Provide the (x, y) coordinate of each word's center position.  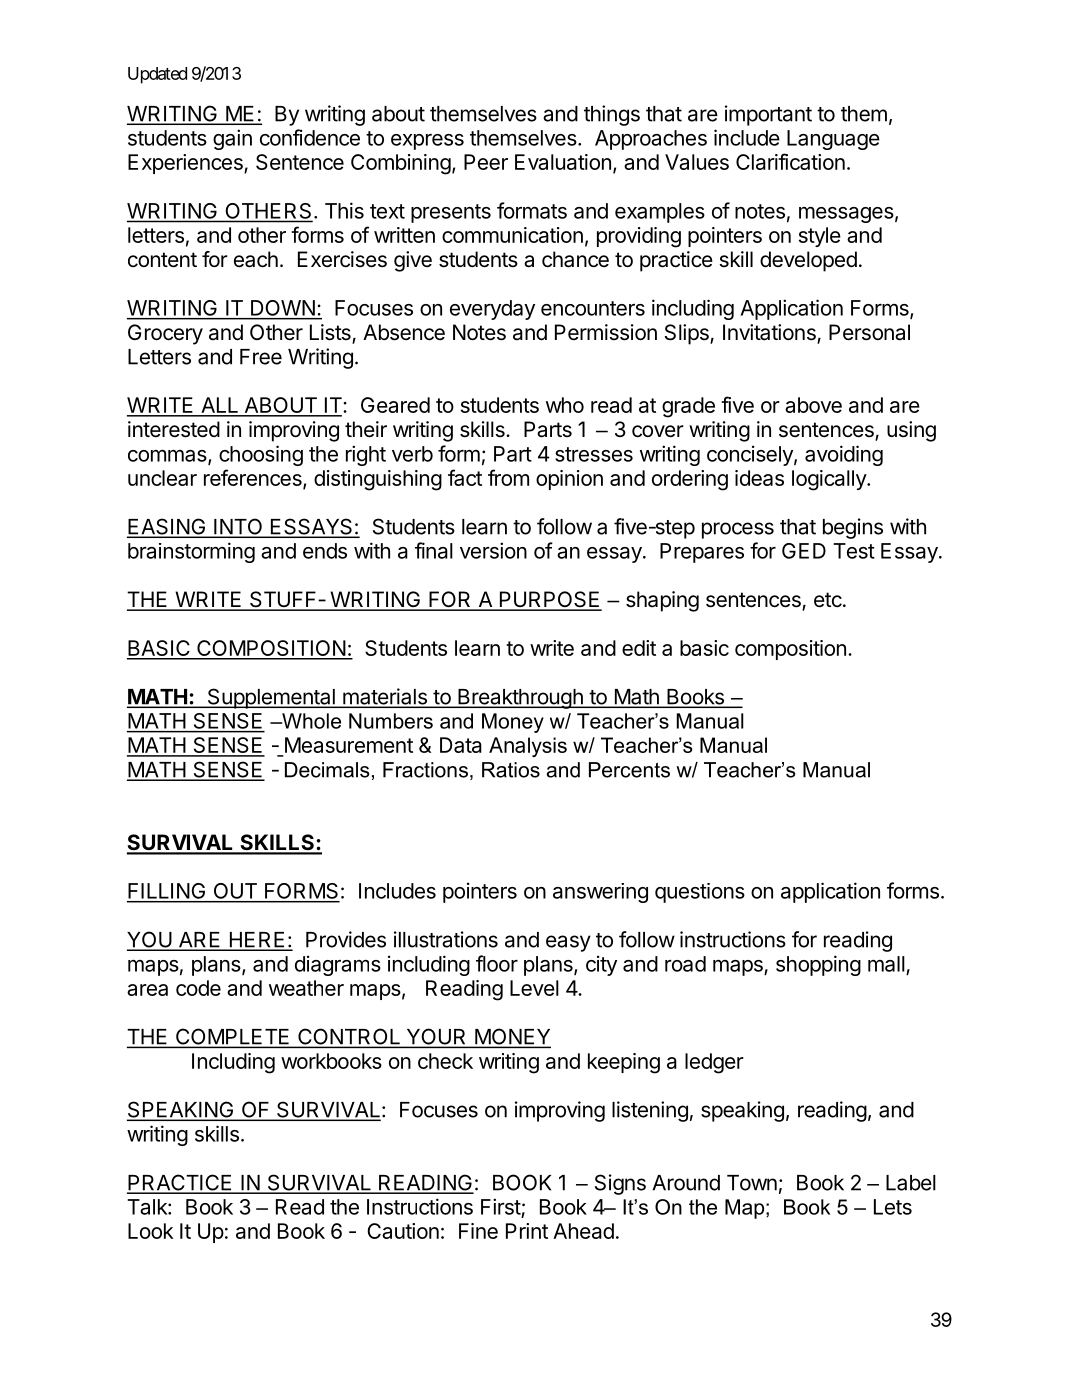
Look (151, 1231)
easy (568, 943)
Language (833, 140)
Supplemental (271, 698)
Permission (606, 332)
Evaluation (563, 162)
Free (261, 357)
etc (828, 600)
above (813, 405)
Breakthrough (520, 699)
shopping (818, 965)
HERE (257, 941)
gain (232, 139)
